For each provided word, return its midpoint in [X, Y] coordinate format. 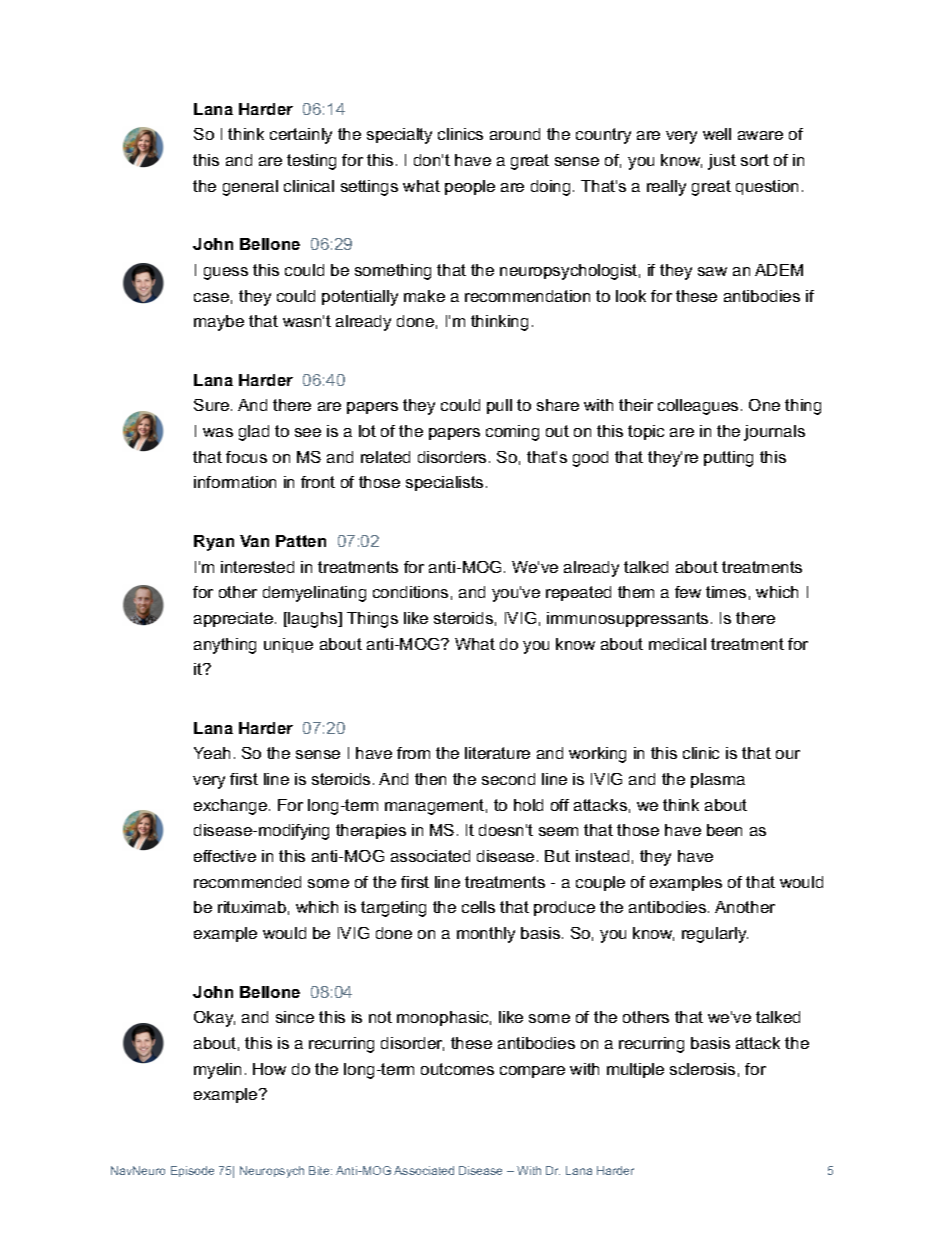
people [470, 187]
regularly [715, 935]
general [250, 188]
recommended [247, 882]
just [722, 162]
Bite [320, 1170]
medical [677, 644]
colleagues [698, 407]
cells [478, 907]
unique [288, 645]
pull [499, 406]
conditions [410, 592]
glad [254, 433]
